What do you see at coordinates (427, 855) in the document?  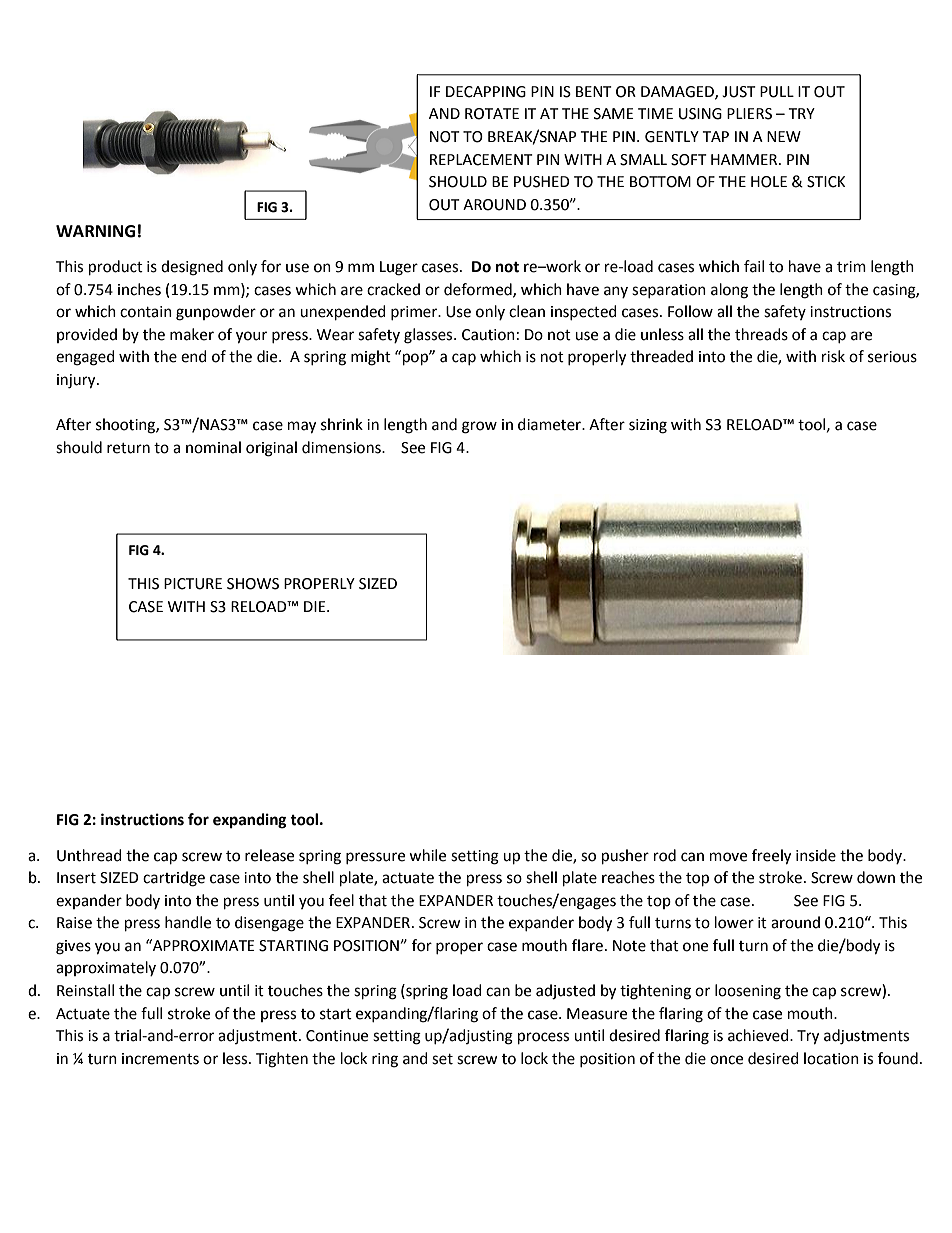 I see `while` at bounding box center [427, 855].
